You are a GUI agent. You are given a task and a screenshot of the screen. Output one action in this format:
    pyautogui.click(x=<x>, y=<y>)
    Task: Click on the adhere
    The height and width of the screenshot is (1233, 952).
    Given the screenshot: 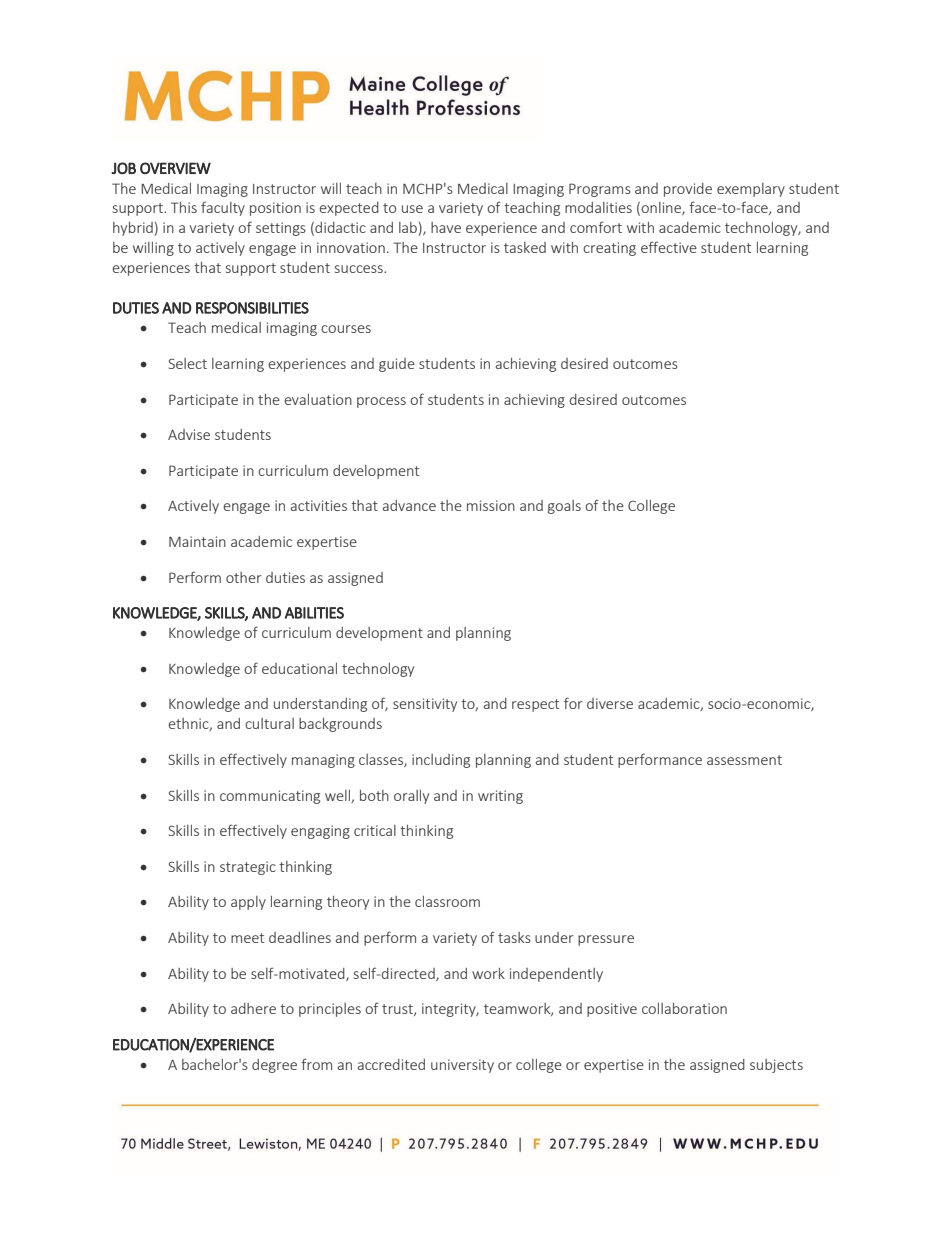 What is the action you would take?
    pyautogui.click(x=253, y=1008)
